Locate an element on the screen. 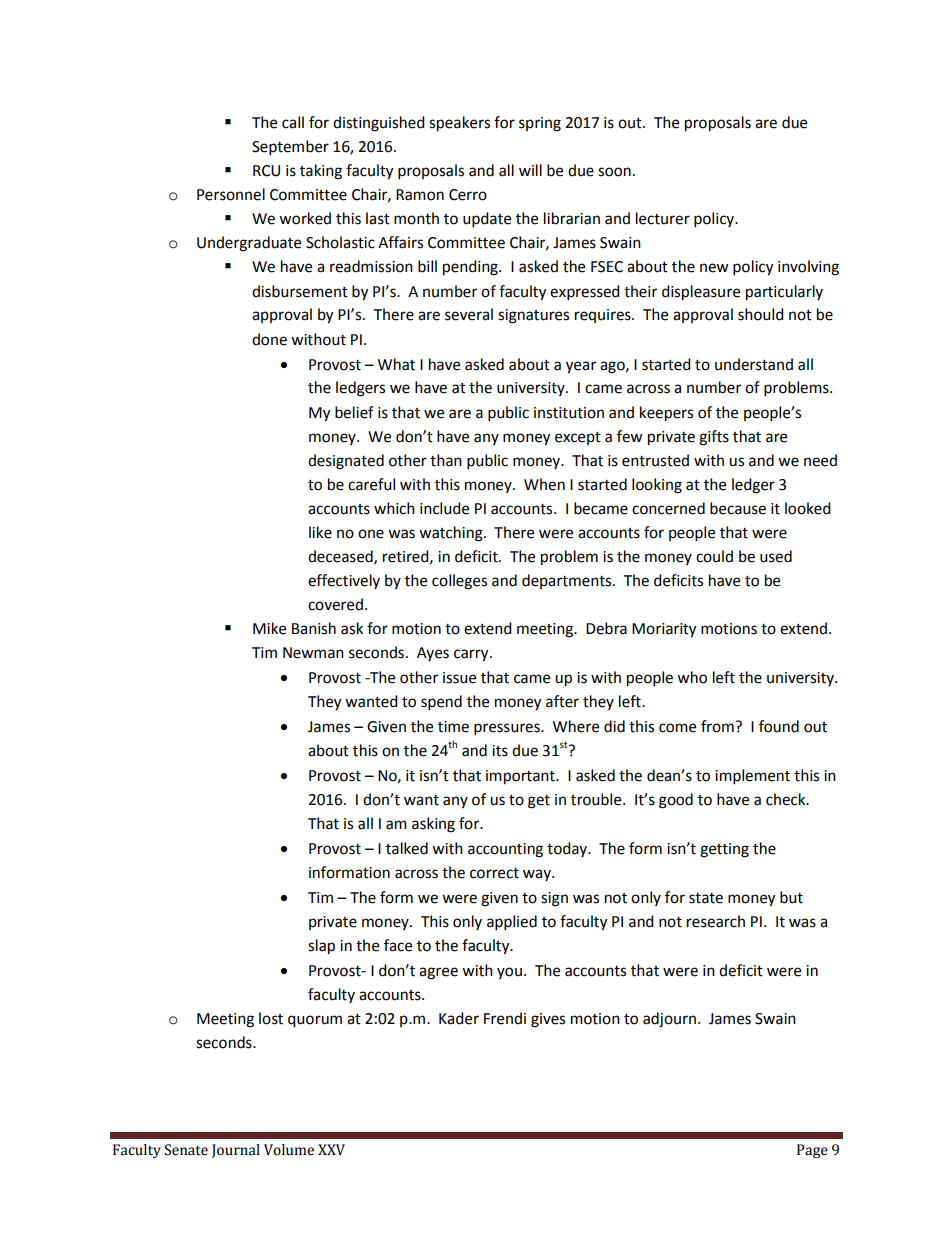 This screenshot has width=952, height=1233. important is located at coordinates (521, 777).
